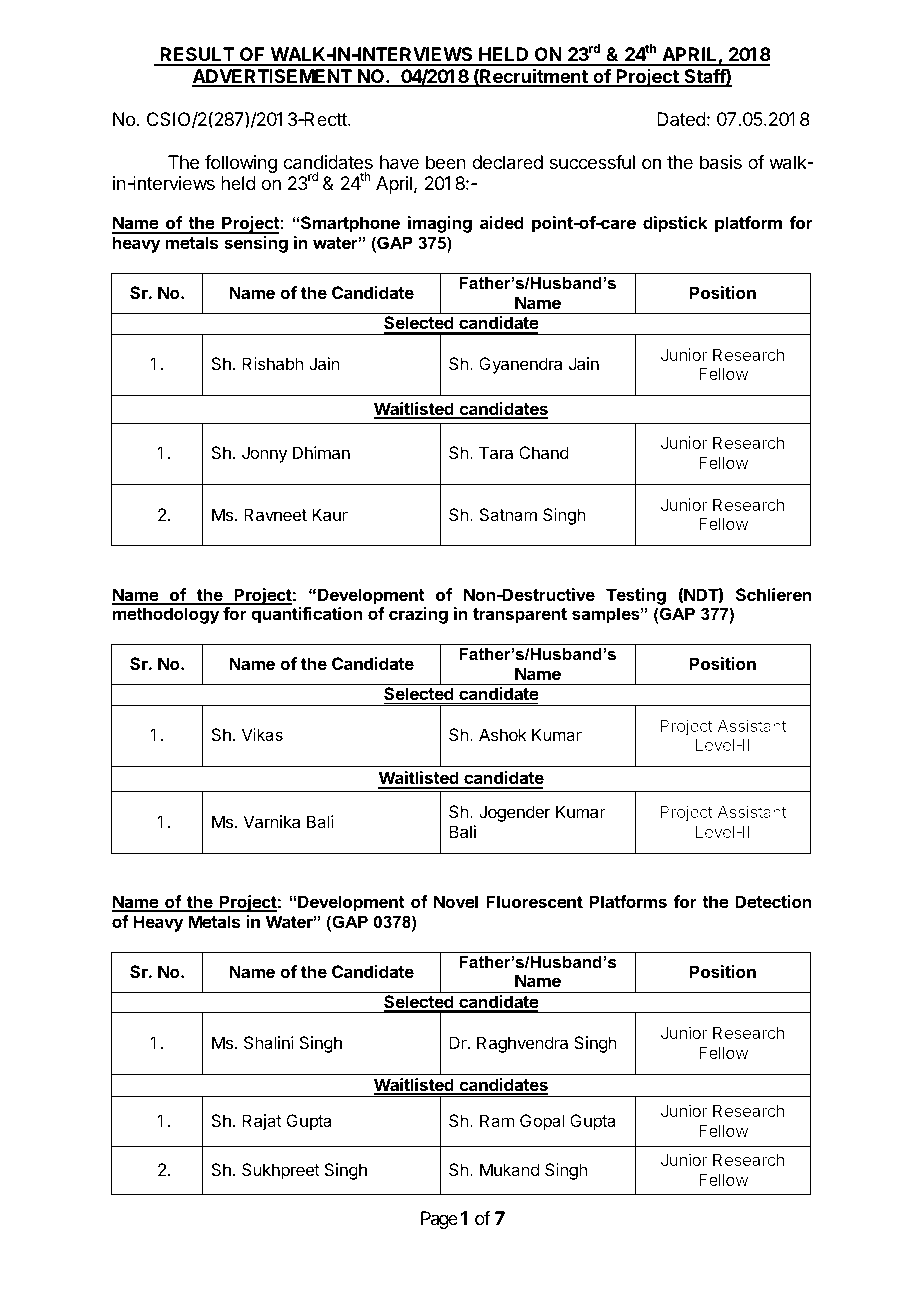  I want to click on been, so click(446, 162).
